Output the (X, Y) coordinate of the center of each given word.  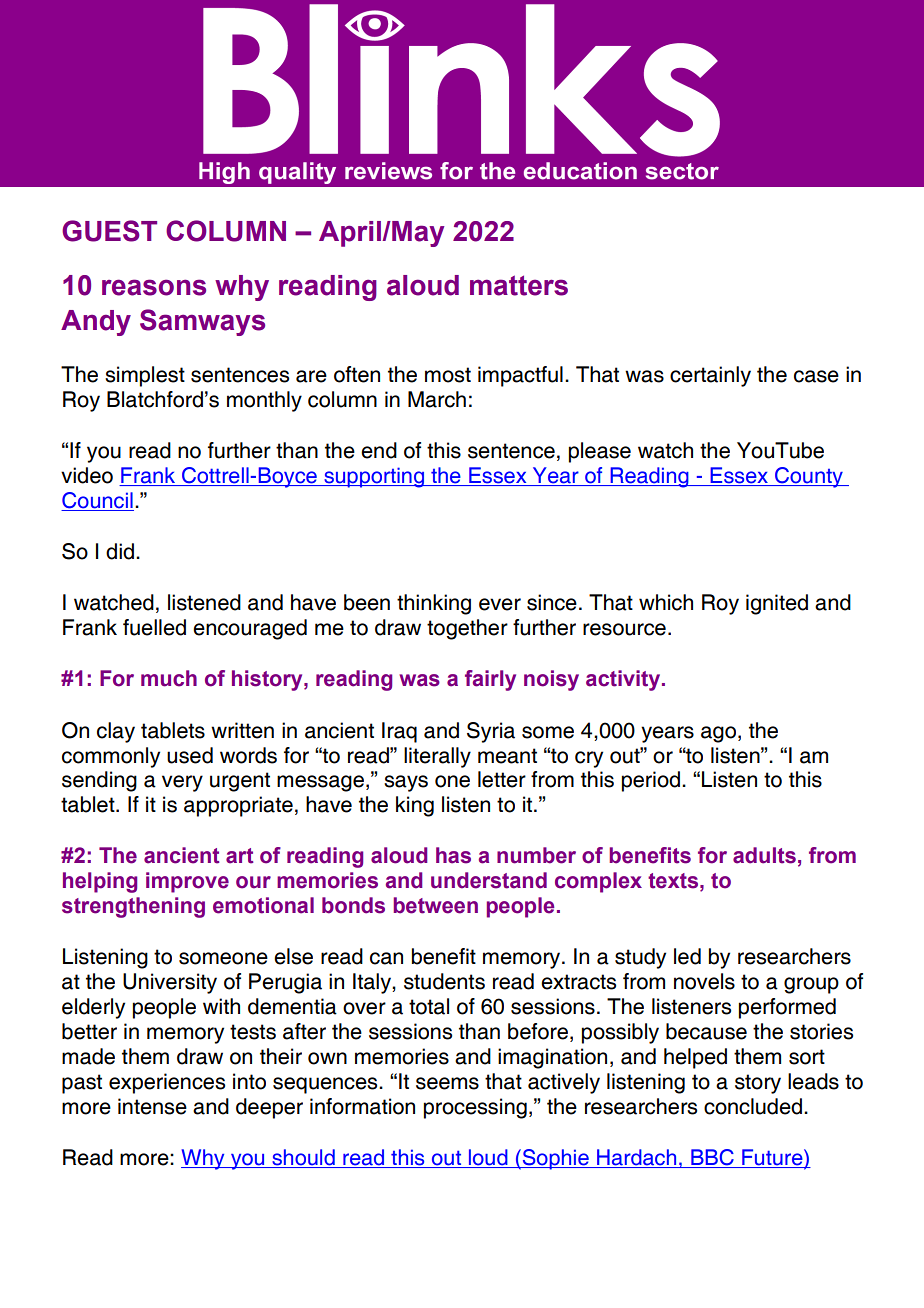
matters (519, 285)
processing (475, 1108)
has (453, 855)
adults (764, 855)
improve (187, 882)
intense (152, 1106)
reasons (154, 287)
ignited (777, 604)
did (121, 551)
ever (500, 604)
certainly (710, 376)
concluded (753, 1106)
